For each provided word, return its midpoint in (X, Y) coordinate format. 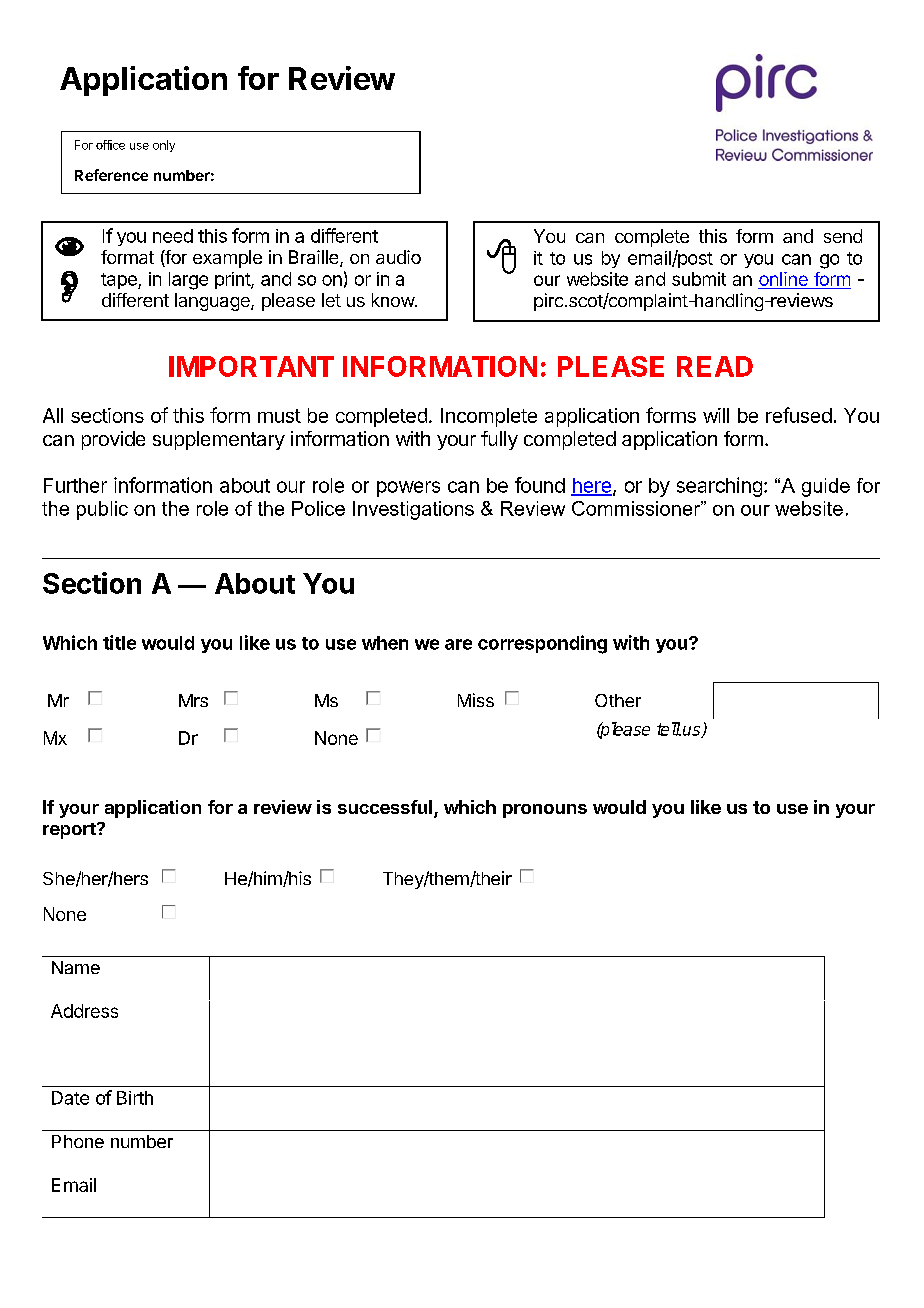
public (102, 510)
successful (385, 807)
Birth (135, 1098)
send (843, 236)
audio (398, 257)
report (70, 831)
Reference (111, 175)
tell (669, 729)
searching (719, 487)
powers (408, 489)
